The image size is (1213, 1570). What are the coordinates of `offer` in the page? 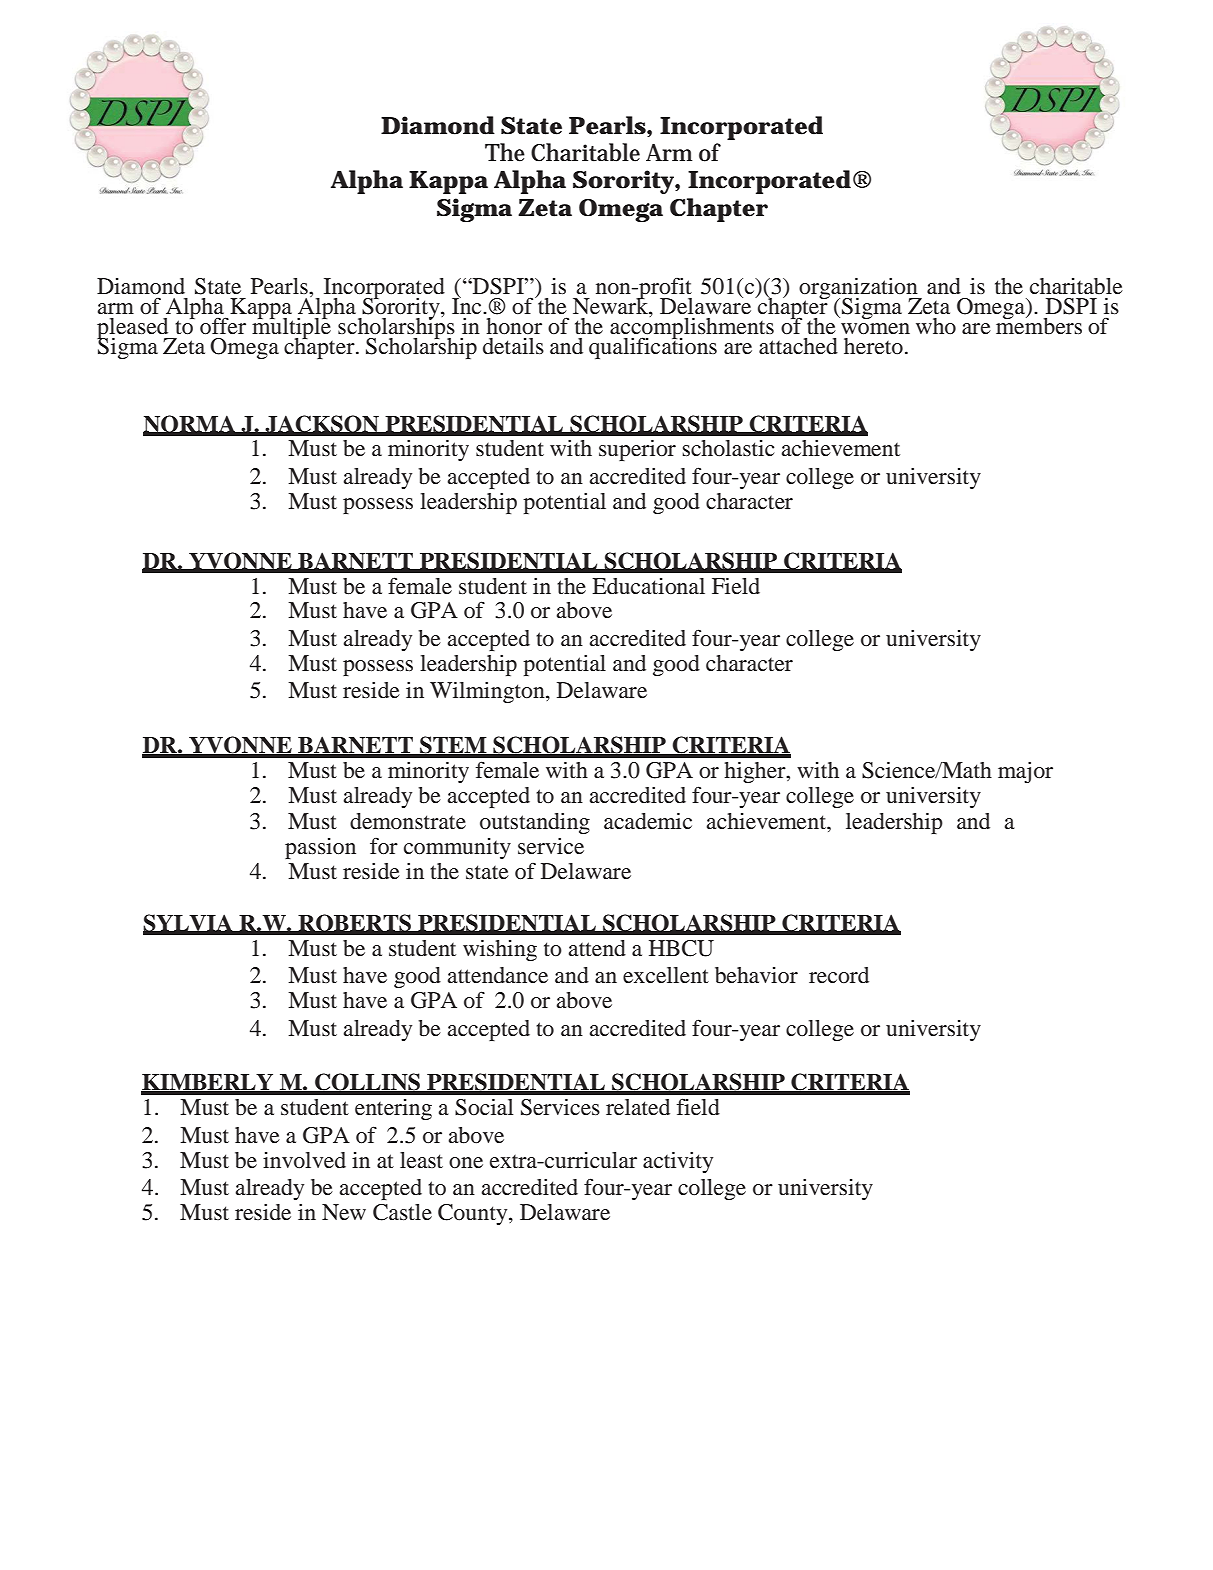 It's located at (223, 326).
